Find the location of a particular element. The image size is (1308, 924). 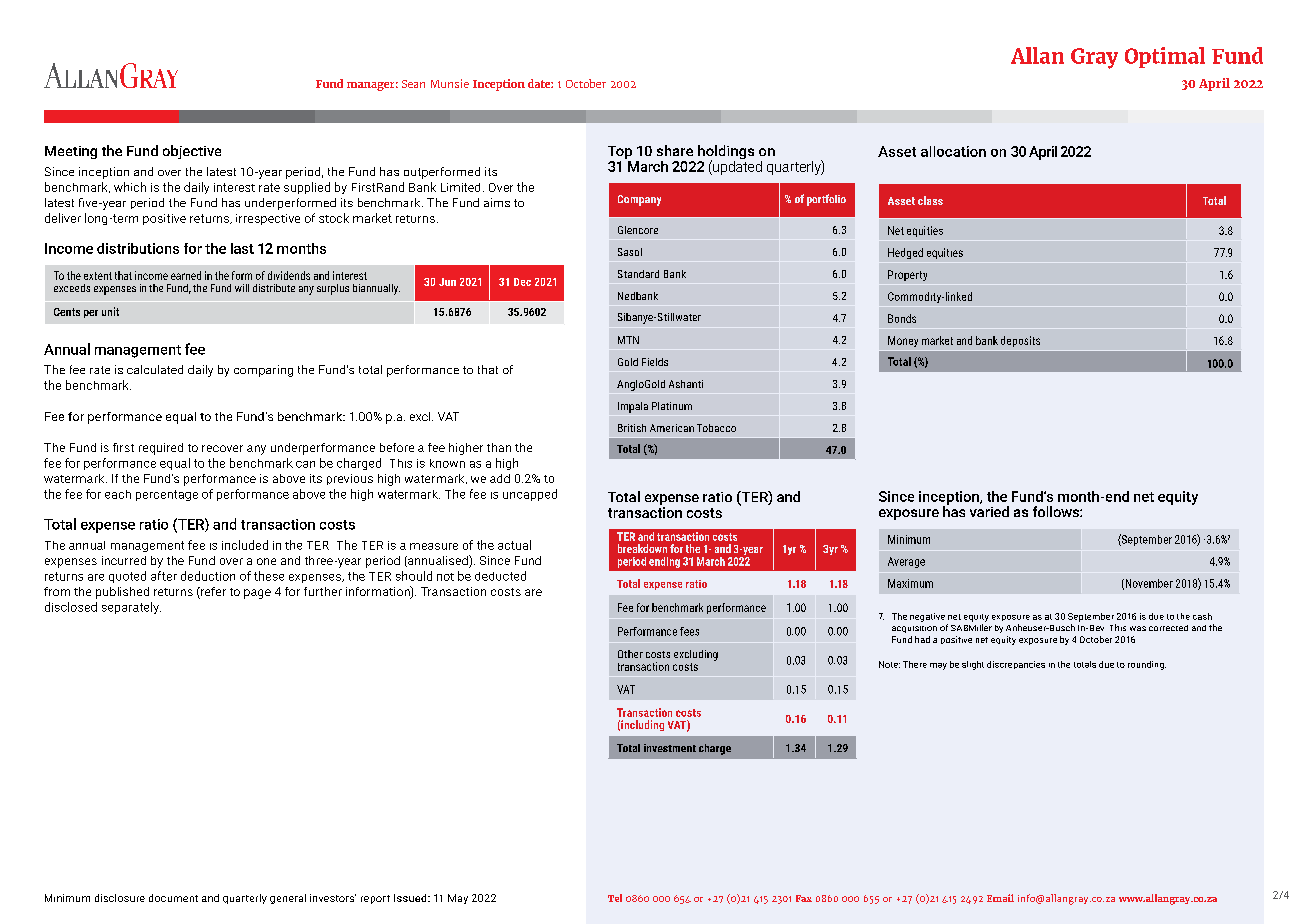

Optimal is located at coordinates (1165, 57).
